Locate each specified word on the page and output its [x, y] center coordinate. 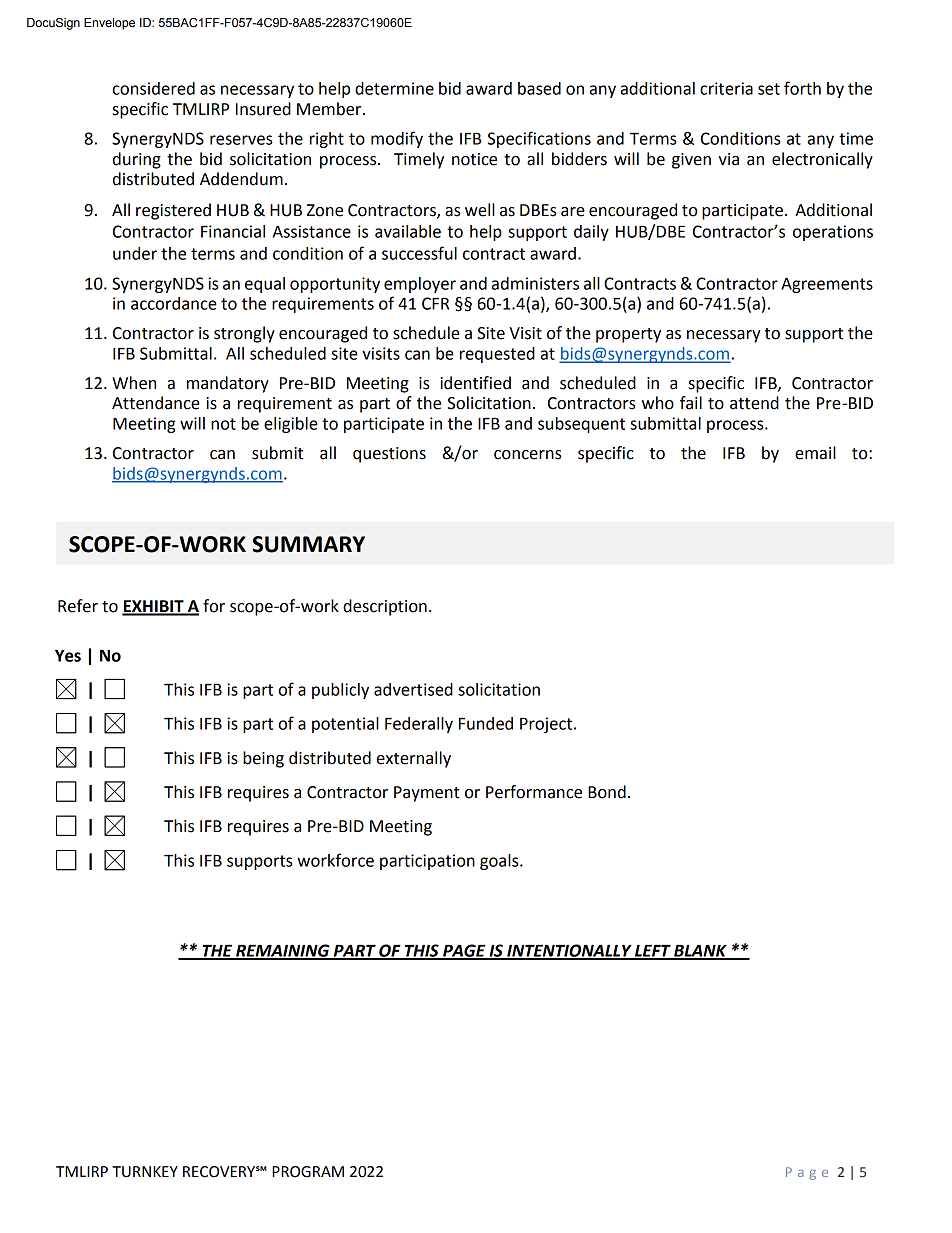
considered [154, 88]
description [385, 607]
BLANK [700, 951]
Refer [78, 606]
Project [547, 725]
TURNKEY [145, 1172]
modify [397, 139]
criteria [726, 88]
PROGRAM [308, 1172]
